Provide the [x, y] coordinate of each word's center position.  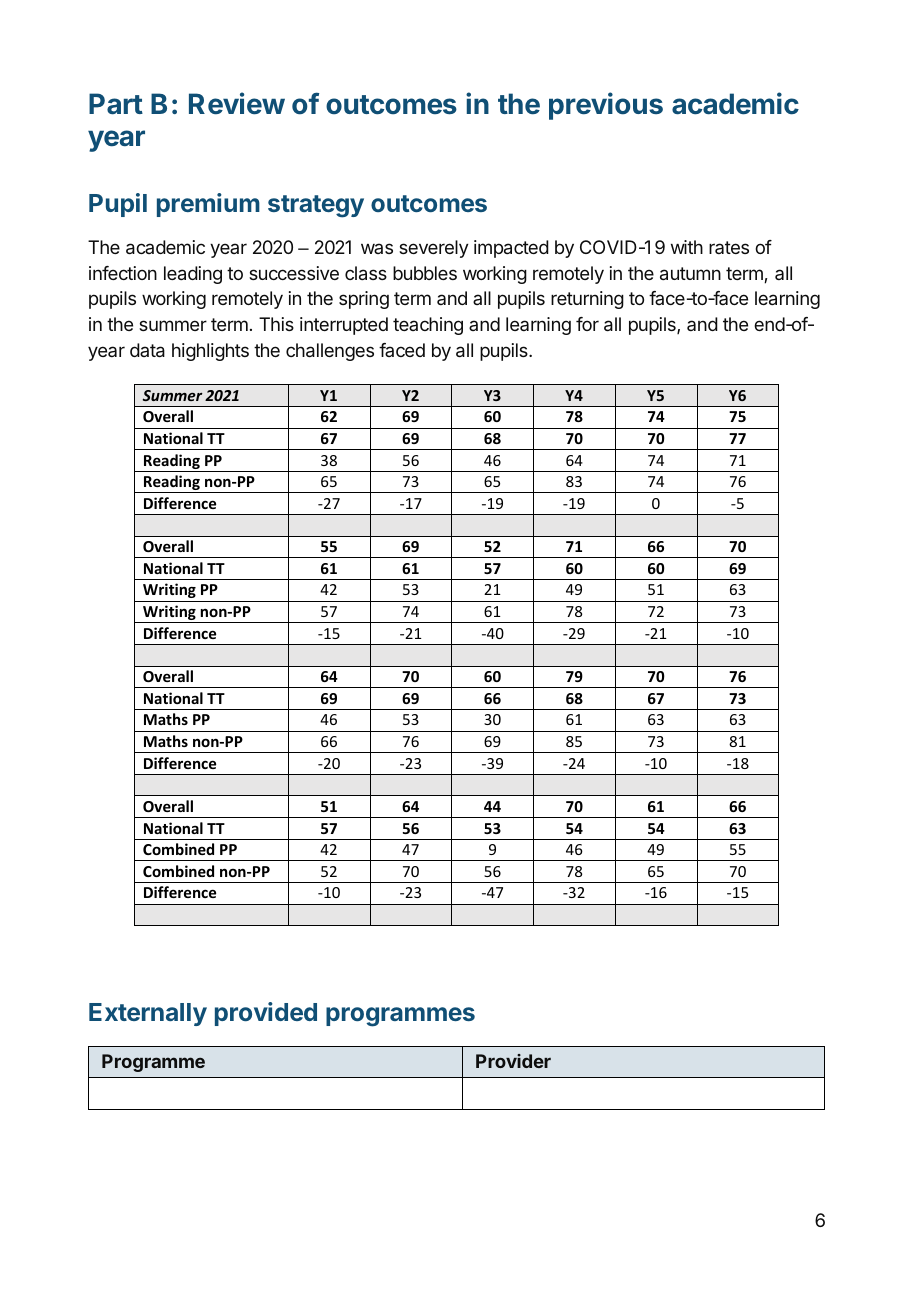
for [587, 324]
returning [587, 300]
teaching [428, 326]
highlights [210, 352]
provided [266, 1014]
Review [237, 103]
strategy [316, 206]
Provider [513, 1061]
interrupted [344, 326]
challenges [330, 352]
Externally [148, 1014]
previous [606, 106]
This [276, 324]
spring [364, 300]
